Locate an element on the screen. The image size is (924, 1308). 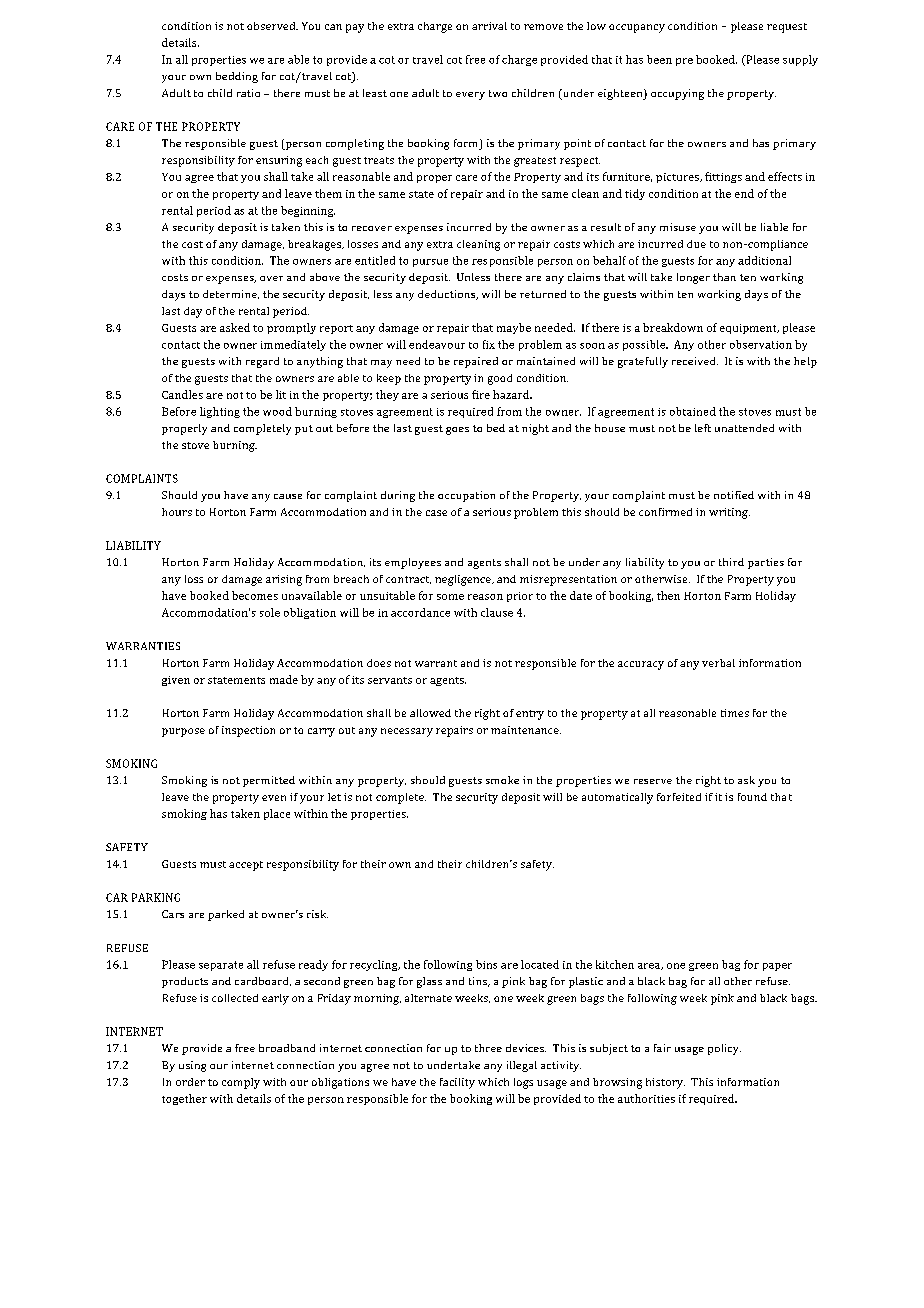
becomes is located at coordinates (255, 595).
